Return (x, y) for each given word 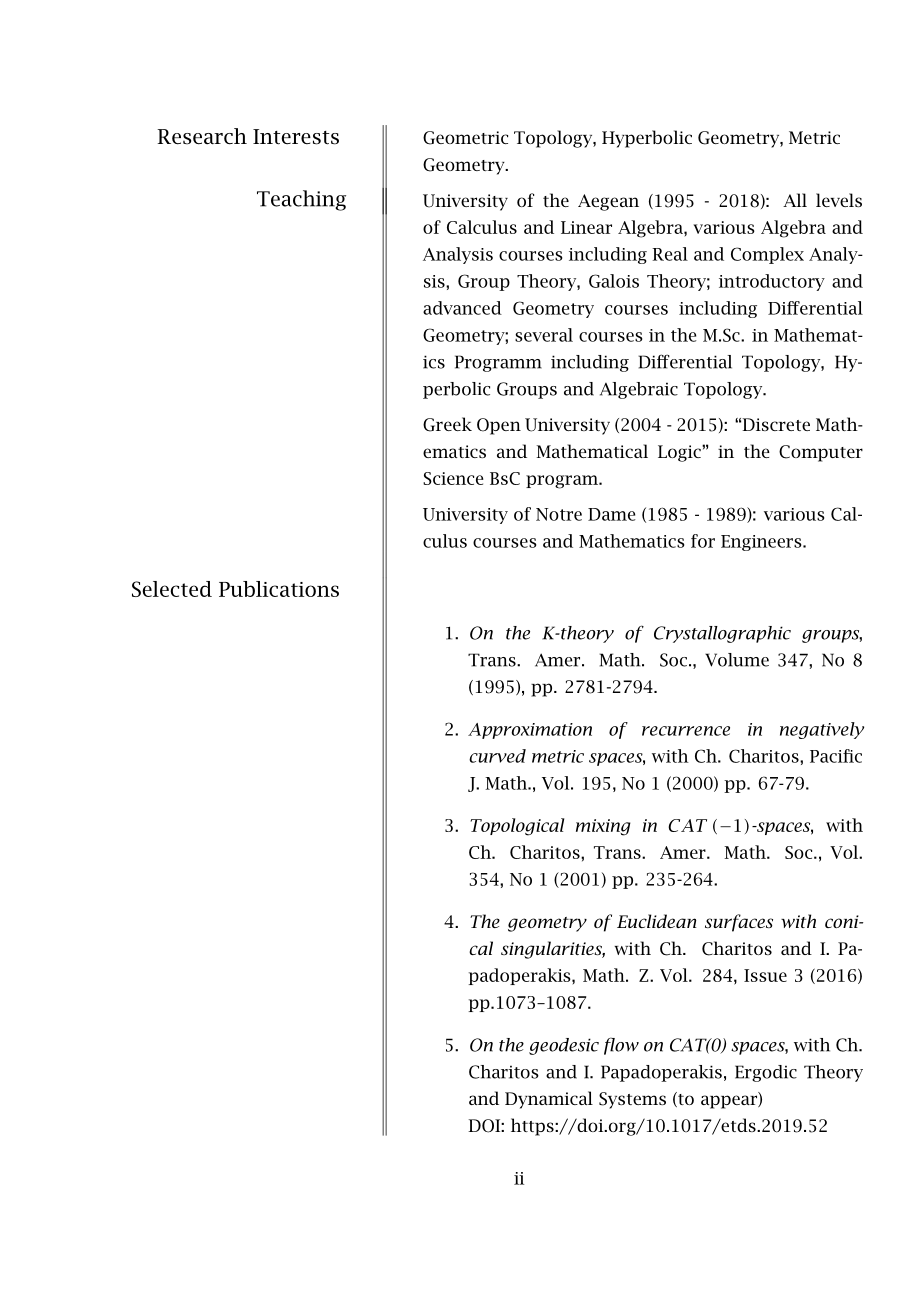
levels (839, 200)
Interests (296, 137)
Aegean (608, 202)
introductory (772, 282)
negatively (822, 730)
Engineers (762, 543)
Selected (172, 589)
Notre (559, 514)
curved (497, 756)
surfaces (739, 923)
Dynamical (549, 1100)
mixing (603, 827)
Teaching (301, 200)
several (544, 335)
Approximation (530, 731)
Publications (279, 589)
